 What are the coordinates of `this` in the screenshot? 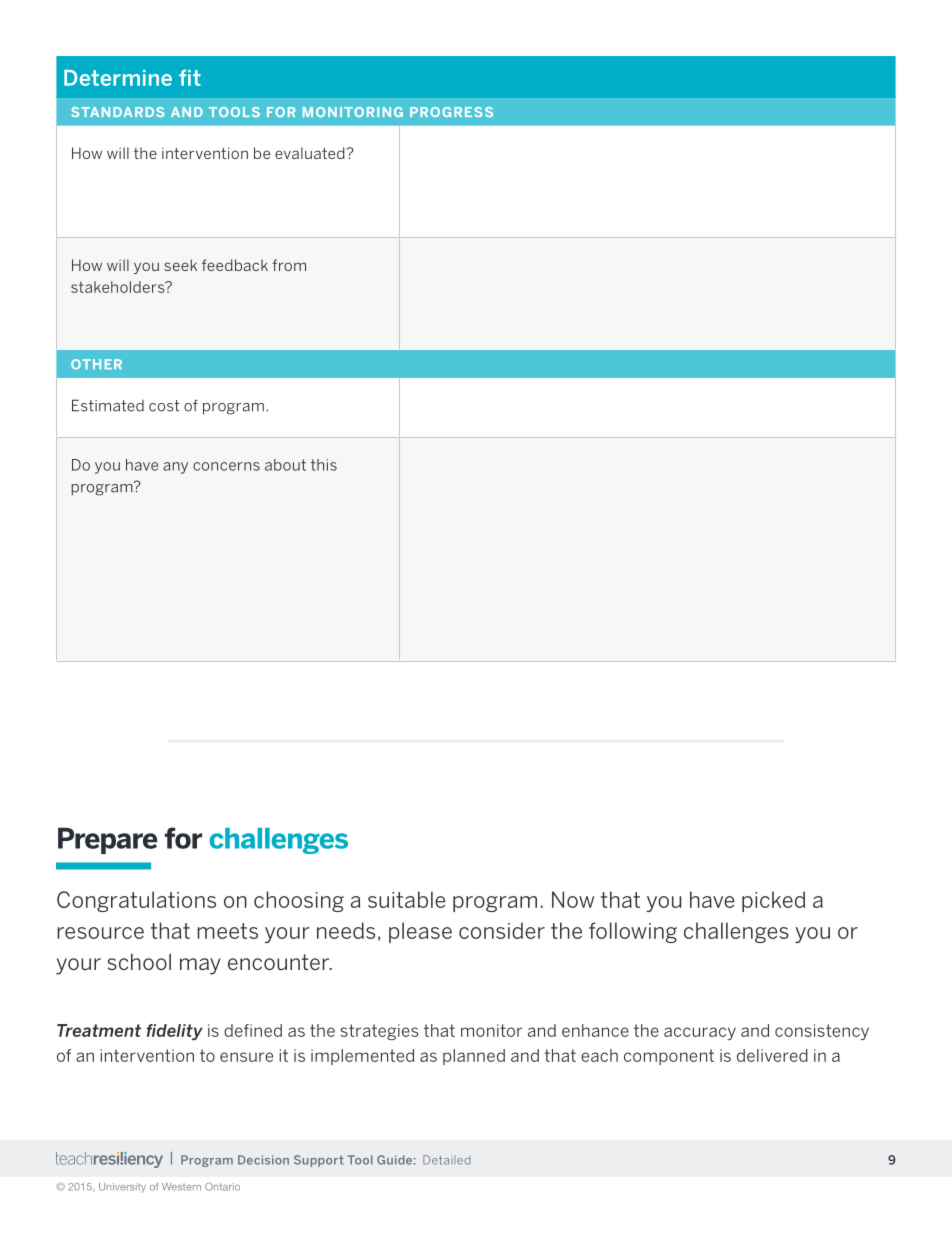 It's located at (324, 465).
